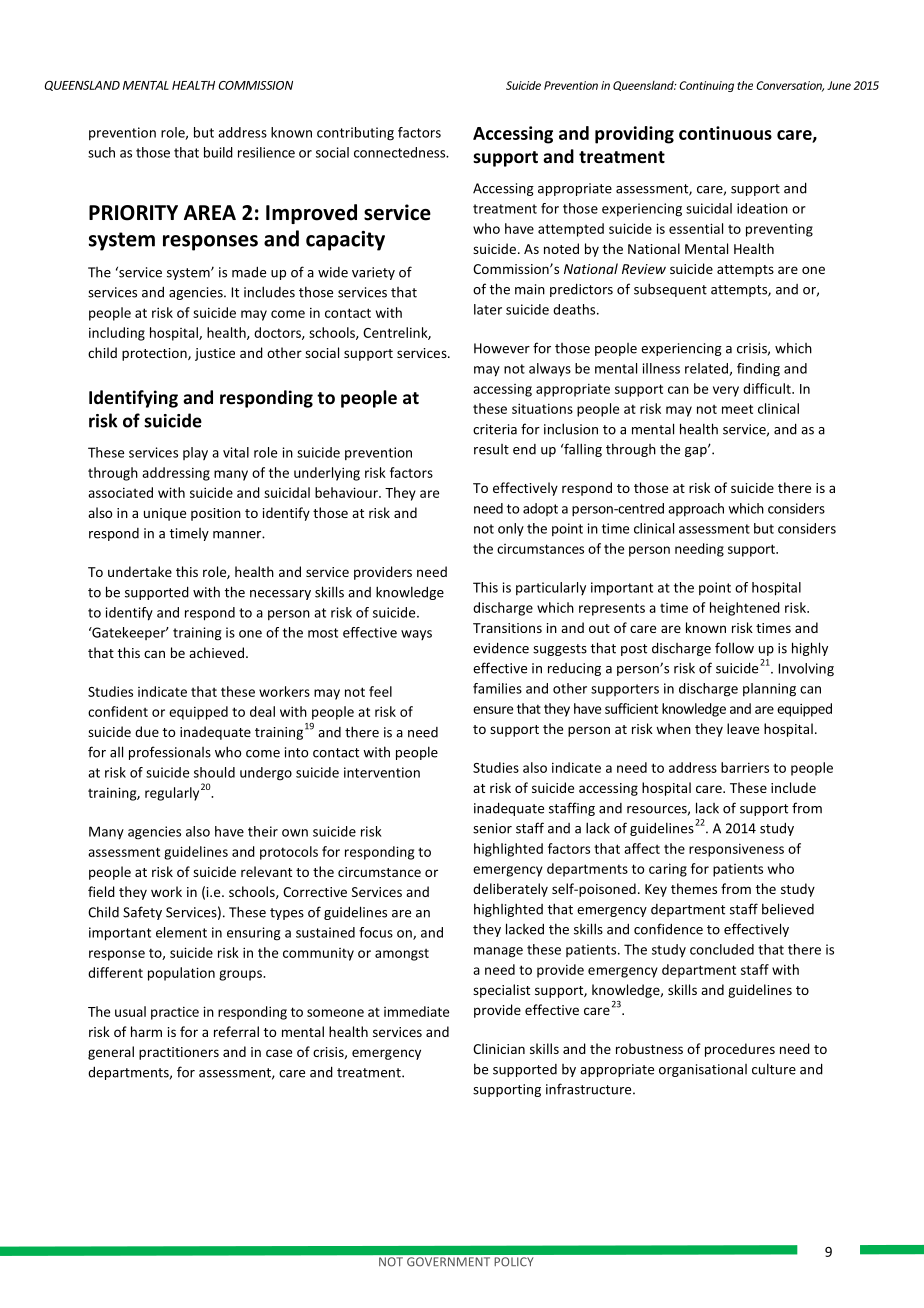  I want to click on justice, so click(215, 354).
